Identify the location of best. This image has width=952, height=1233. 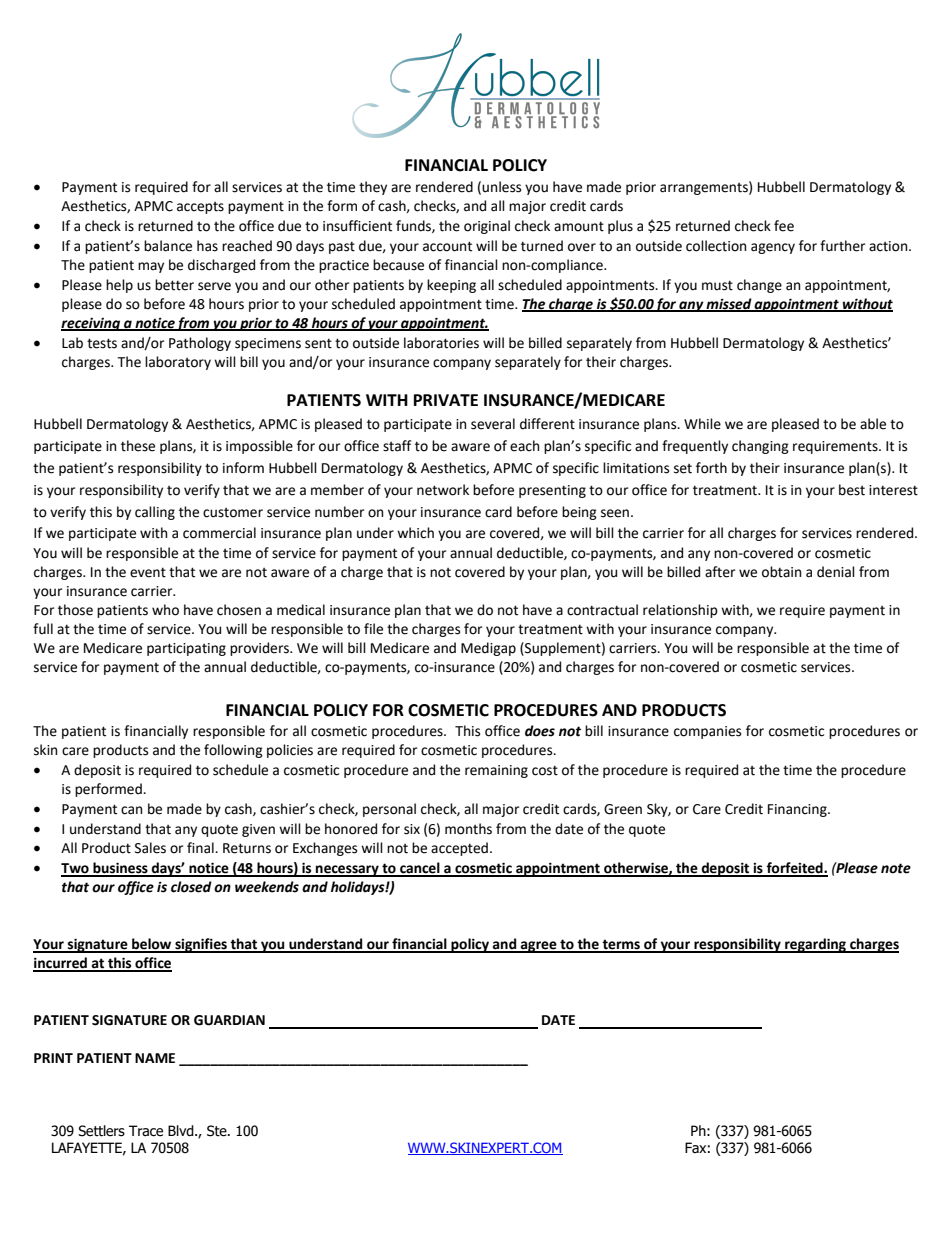
(852, 490).
